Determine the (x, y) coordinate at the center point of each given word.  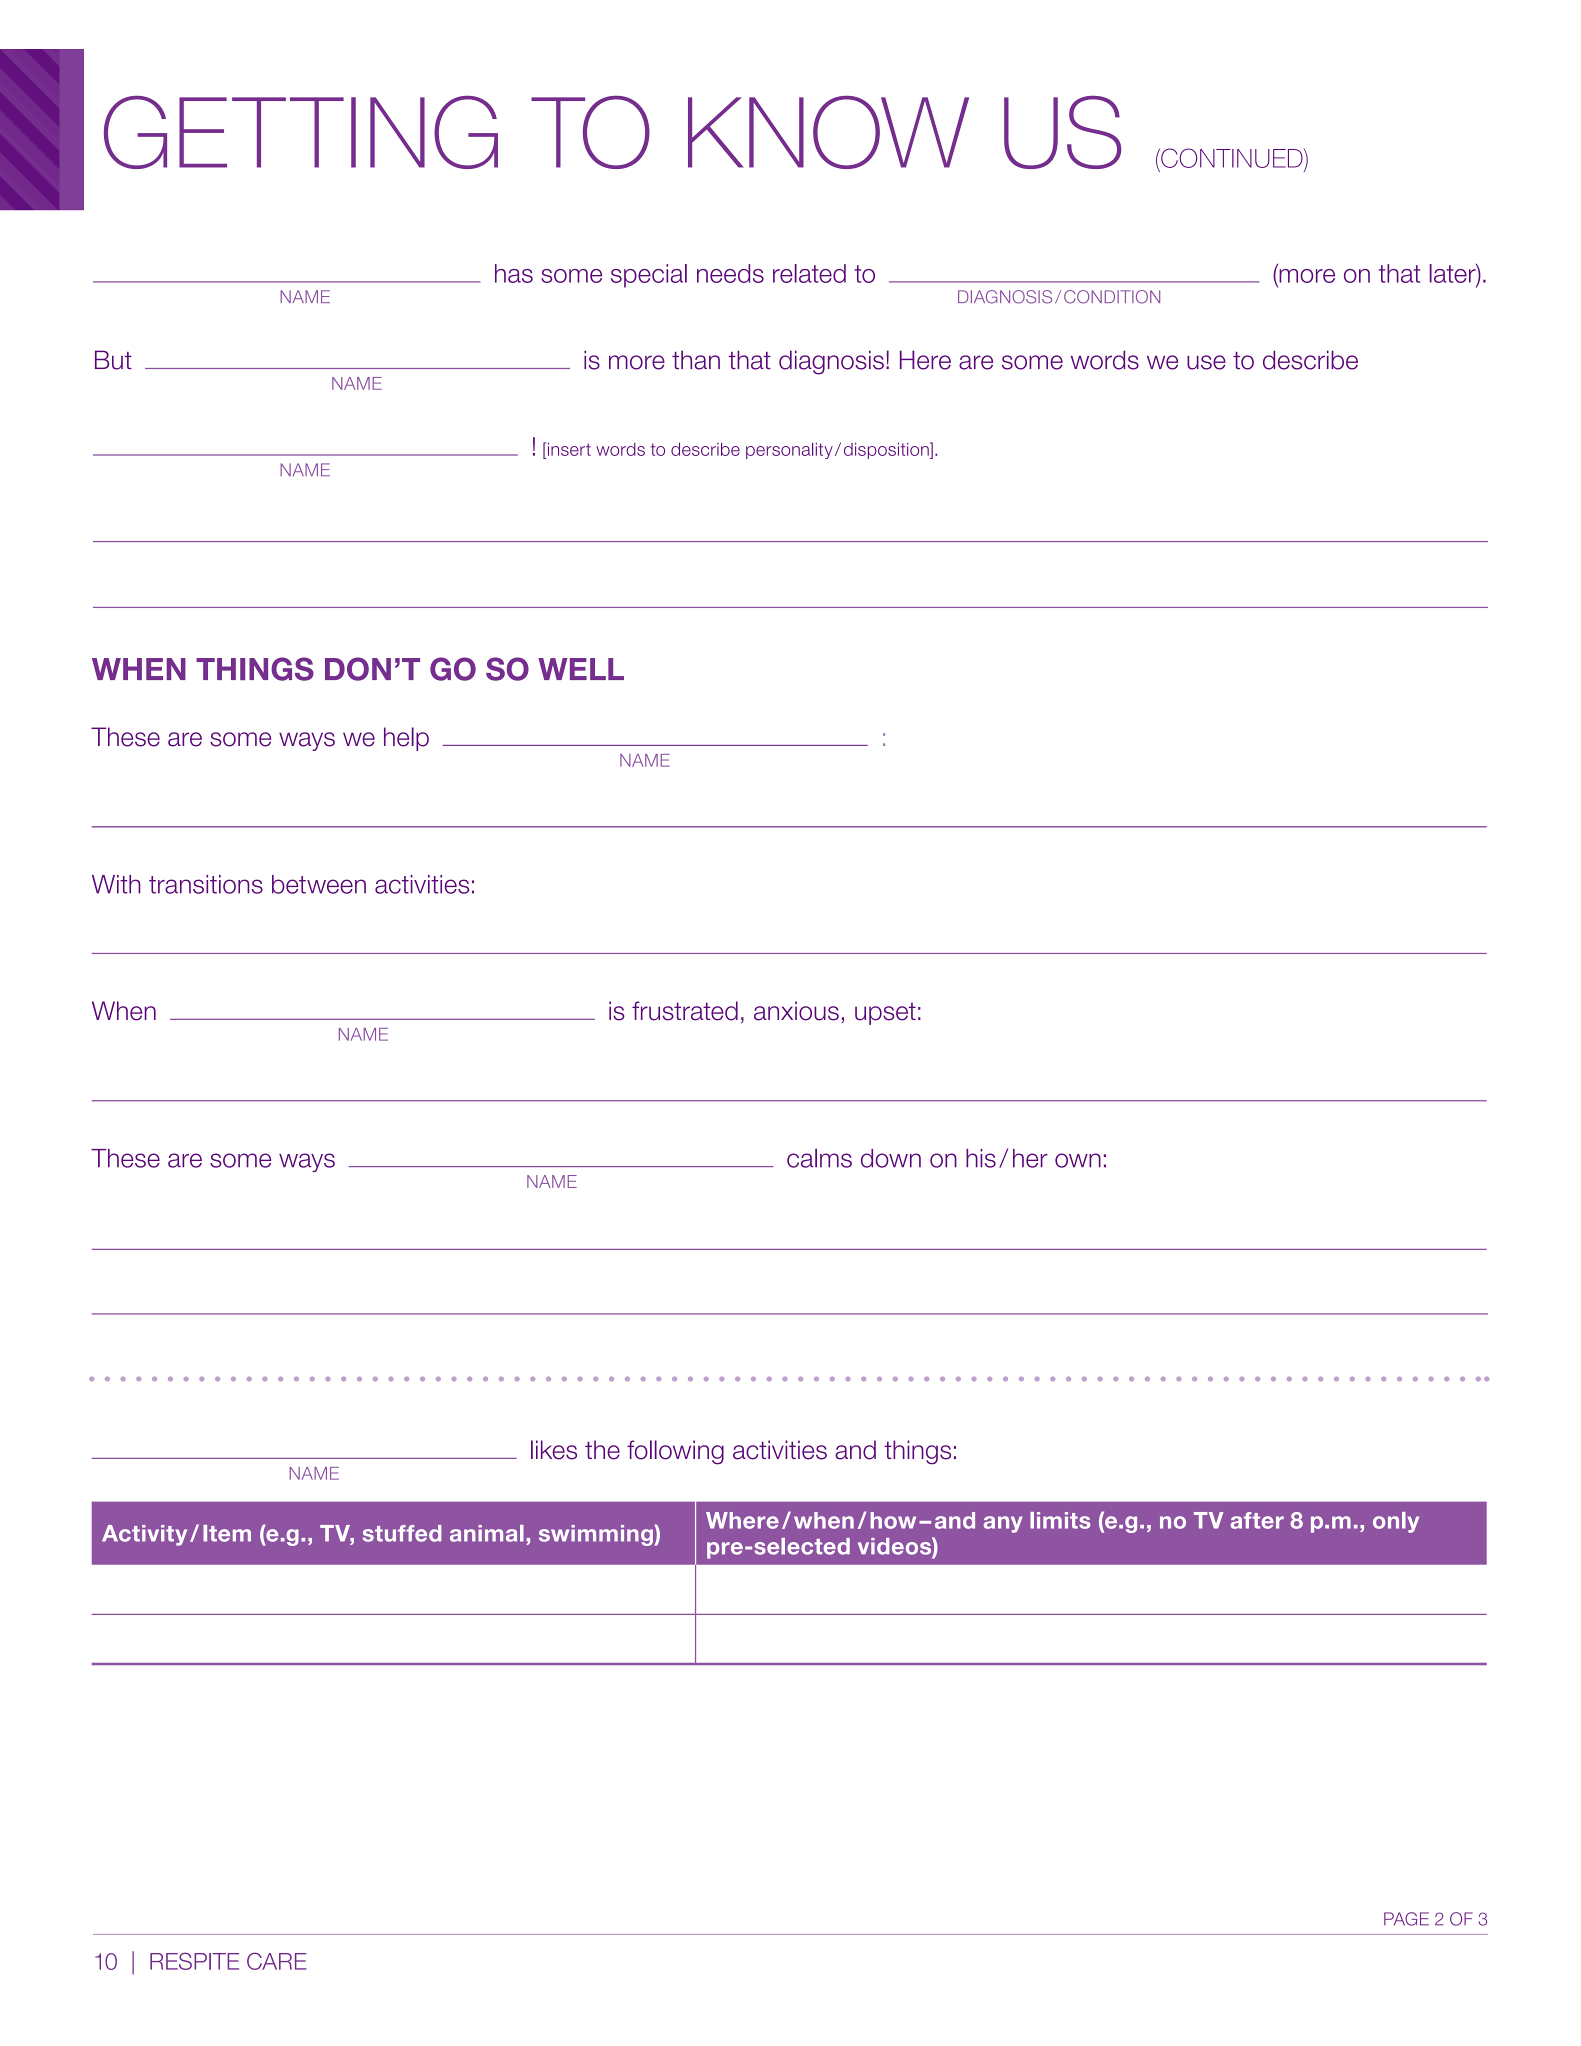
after (1257, 1520)
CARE (276, 1961)
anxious (796, 1011)
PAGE (1406, 1919)
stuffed (402, 1533)
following (675, 1452)
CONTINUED (1232, 158)
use (1206, 362)
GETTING (301, 132)
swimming (597, 1535)
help (406, 739)
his (981, 1158)
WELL (581, 669)
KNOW (828, 132)
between (319, 884)
